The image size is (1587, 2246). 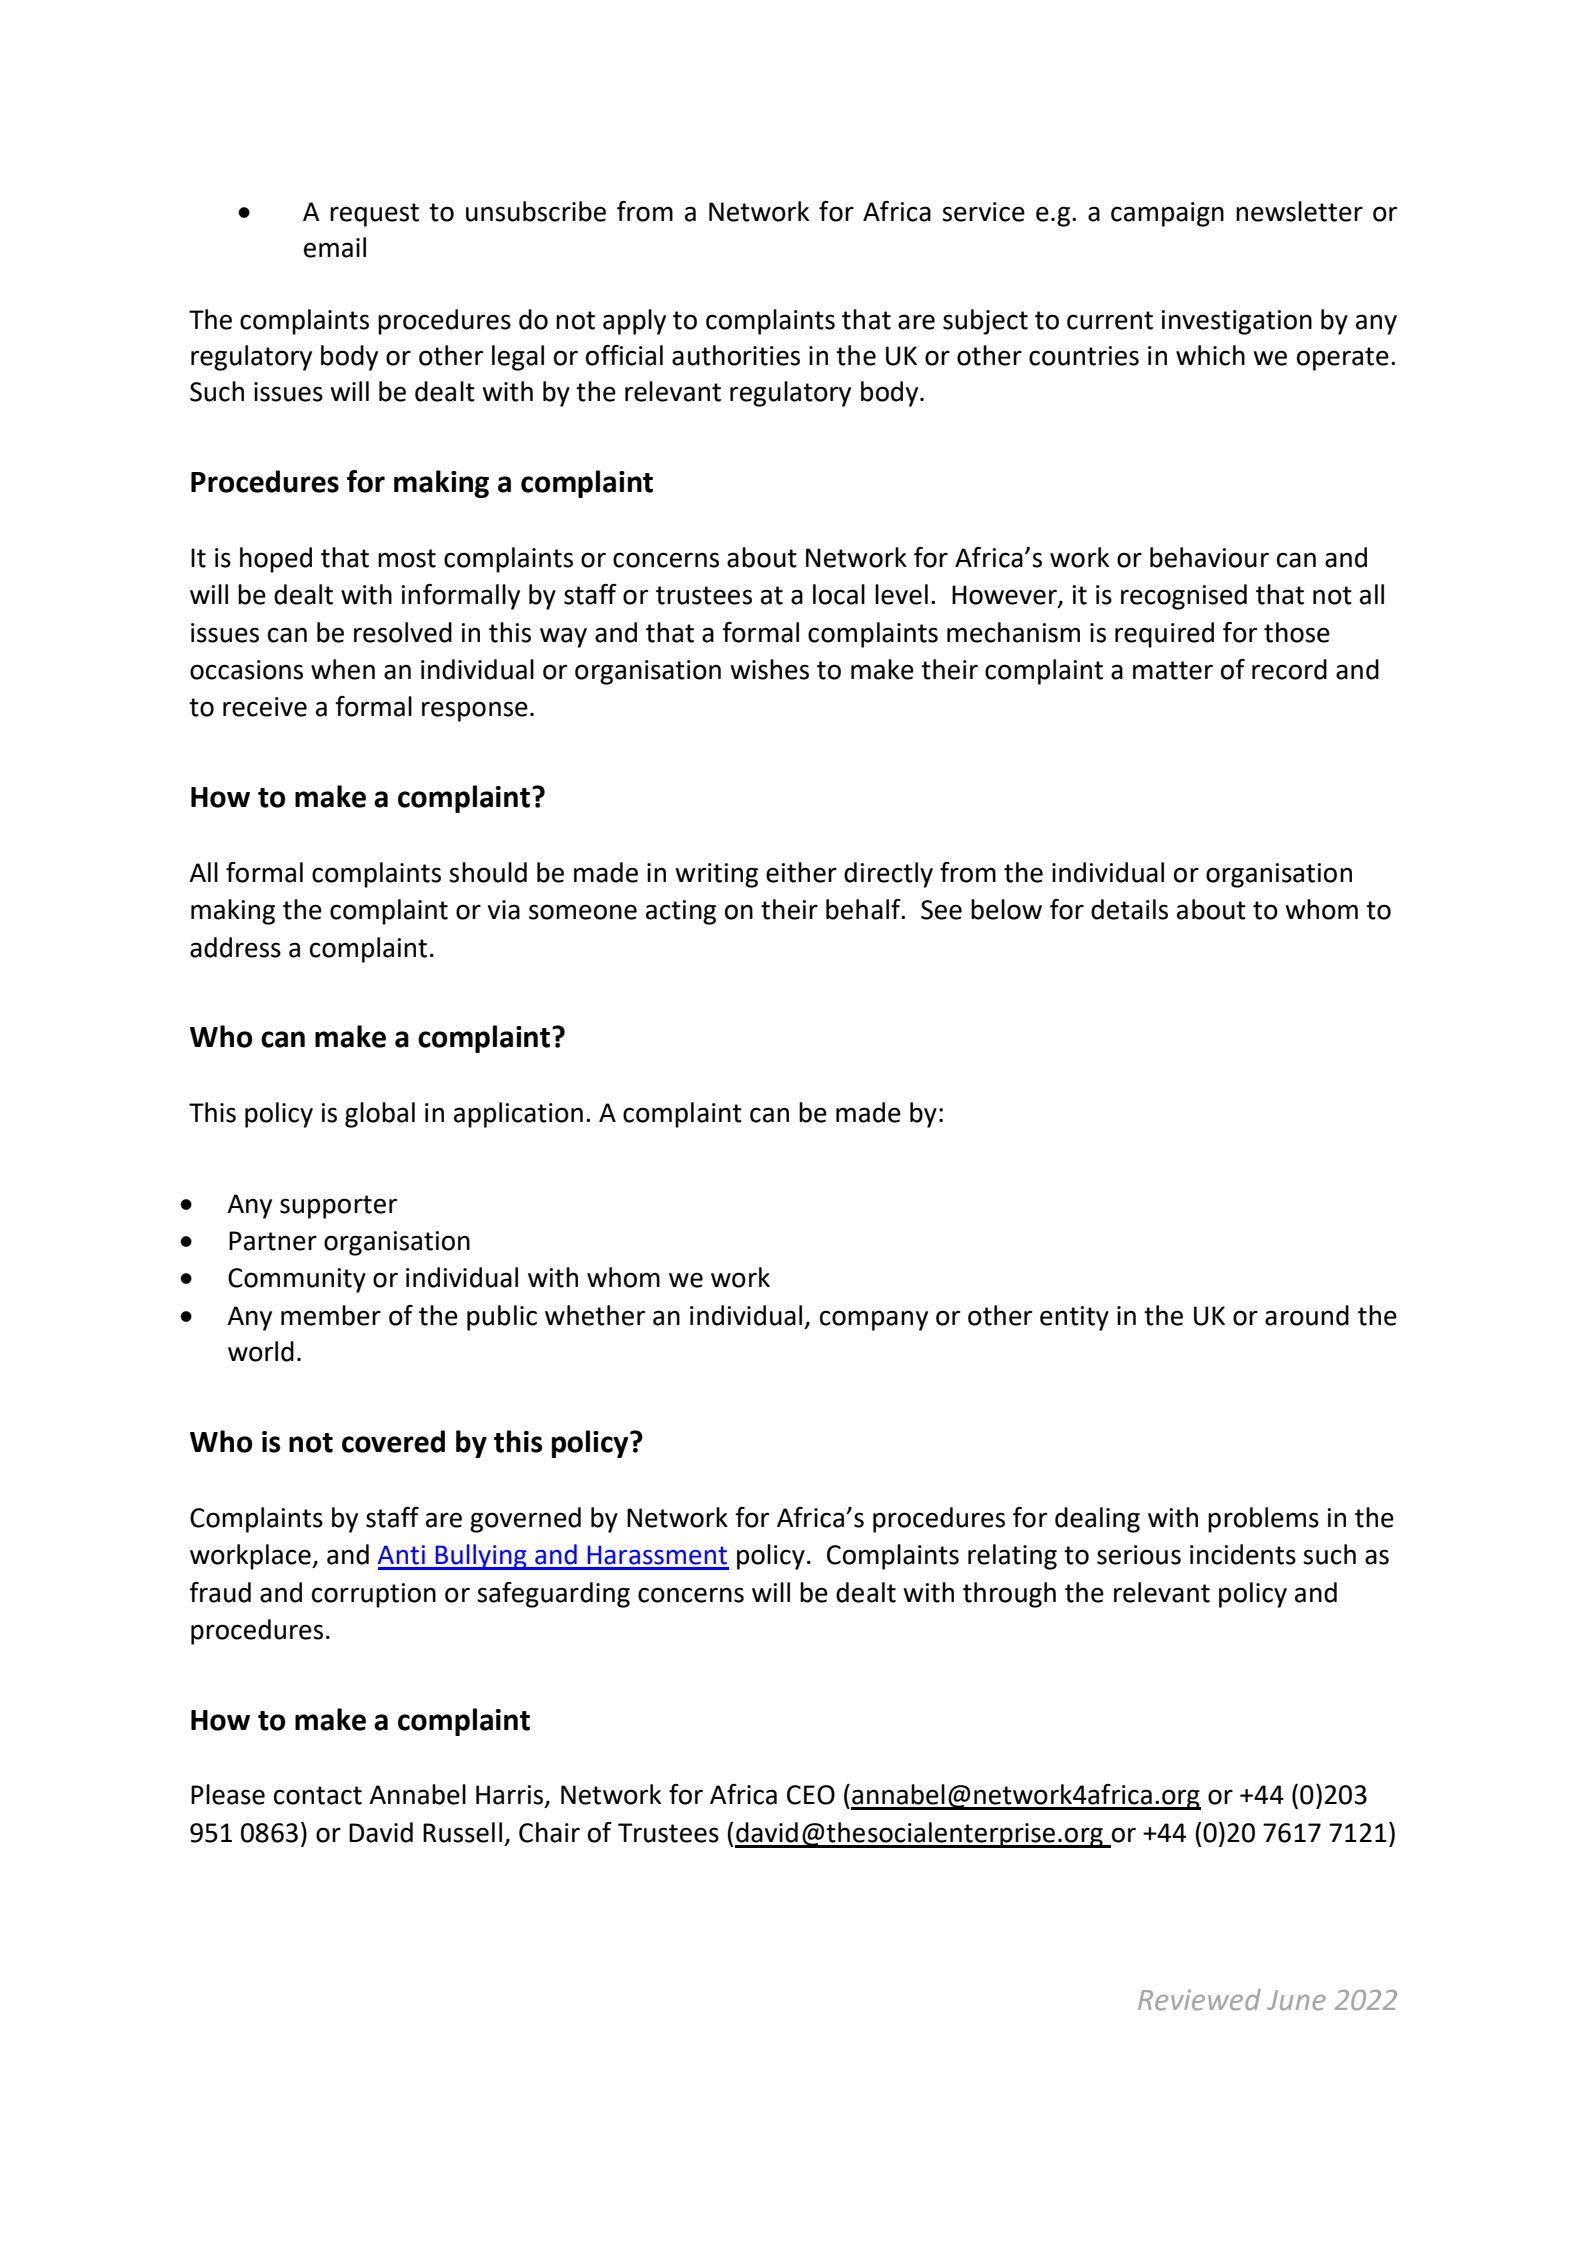 I want to click on Reviewed, so click(x=1199, y=1999).
